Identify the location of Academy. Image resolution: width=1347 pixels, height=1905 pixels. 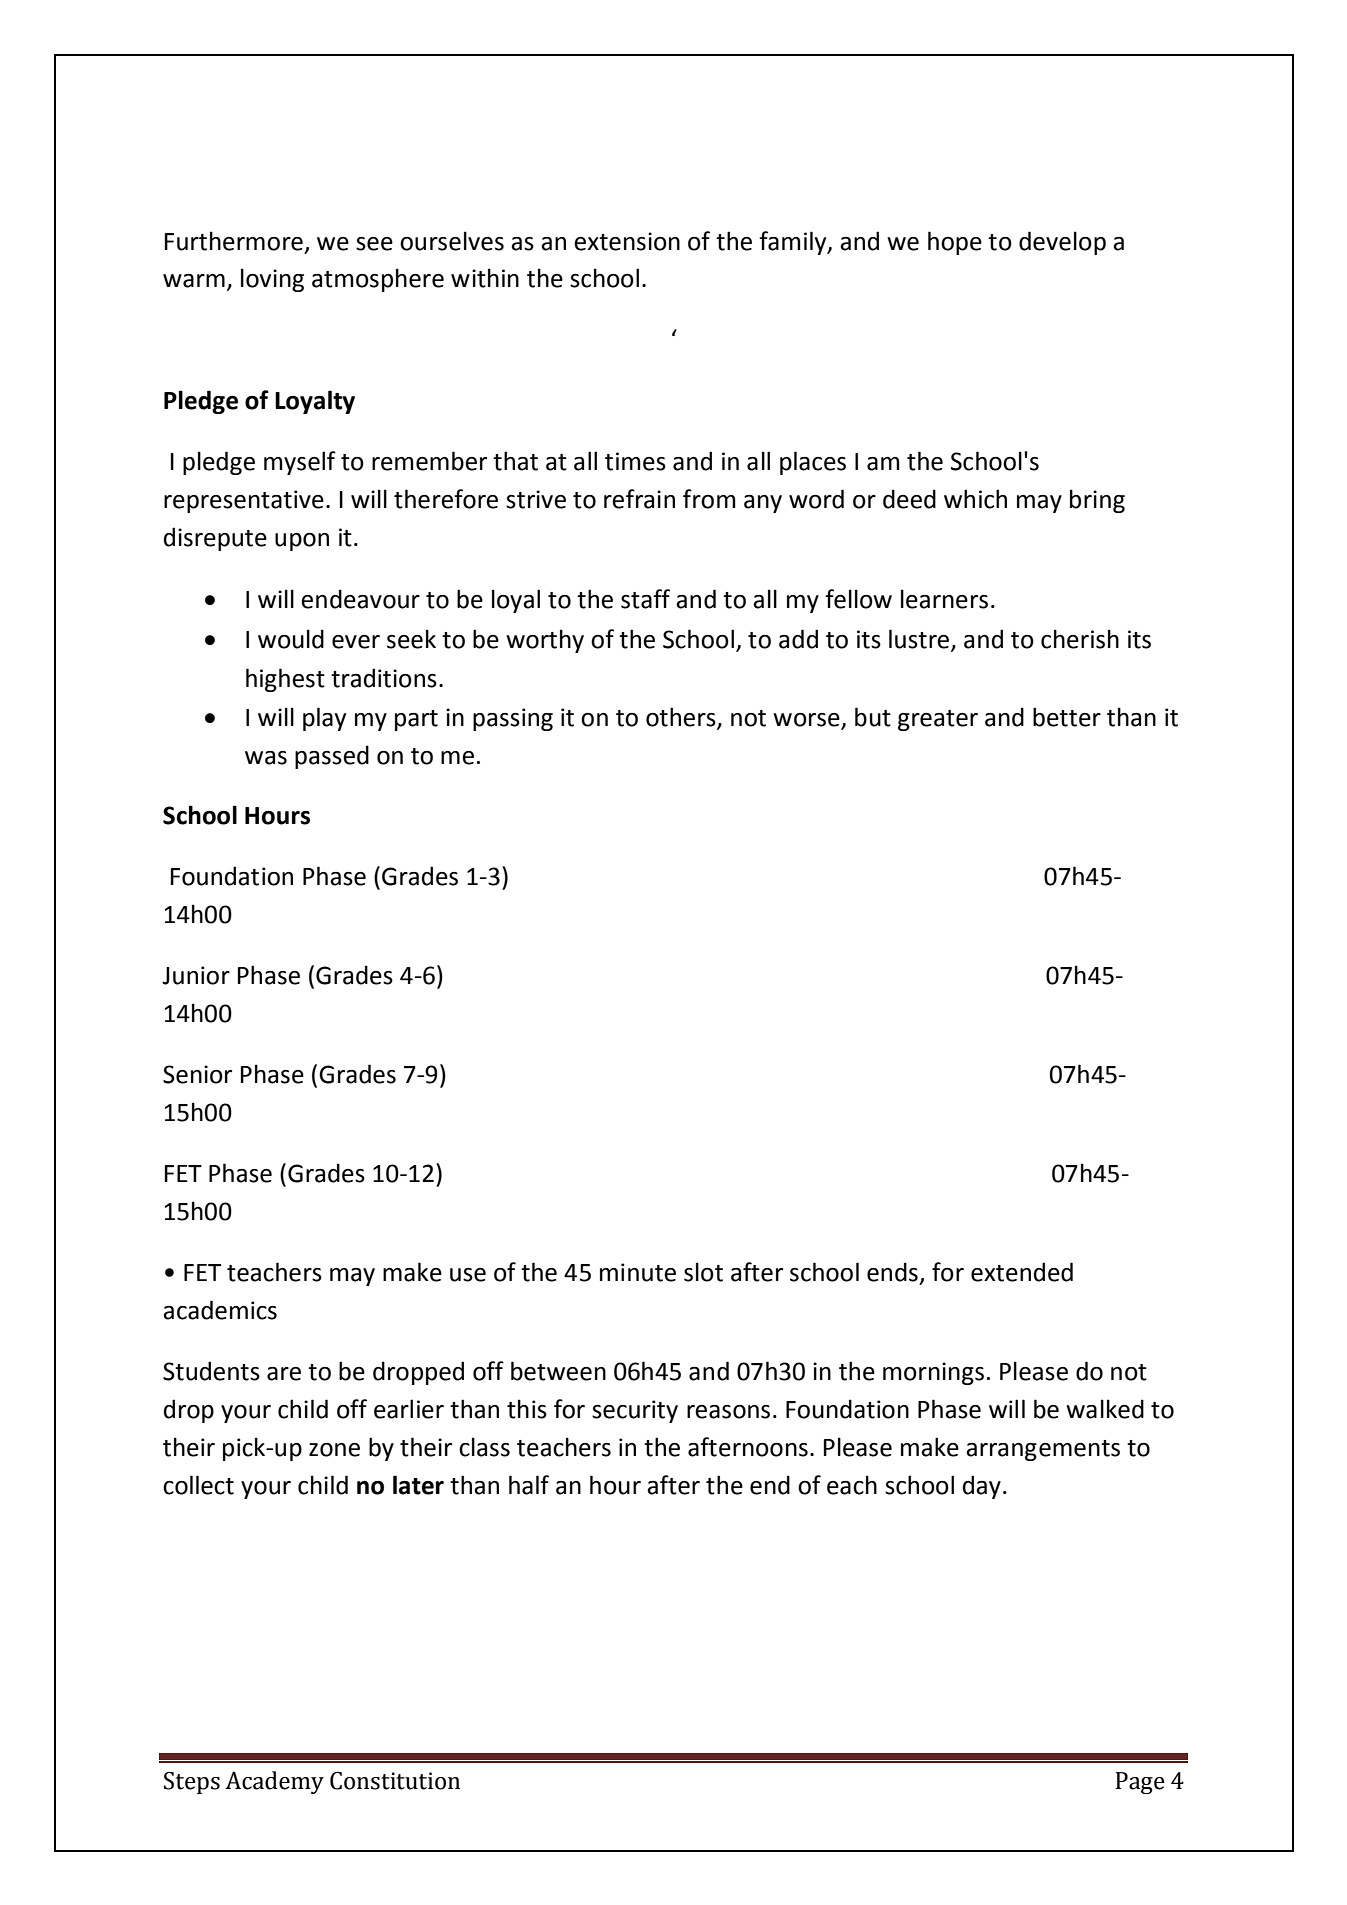
(274, 1782).
